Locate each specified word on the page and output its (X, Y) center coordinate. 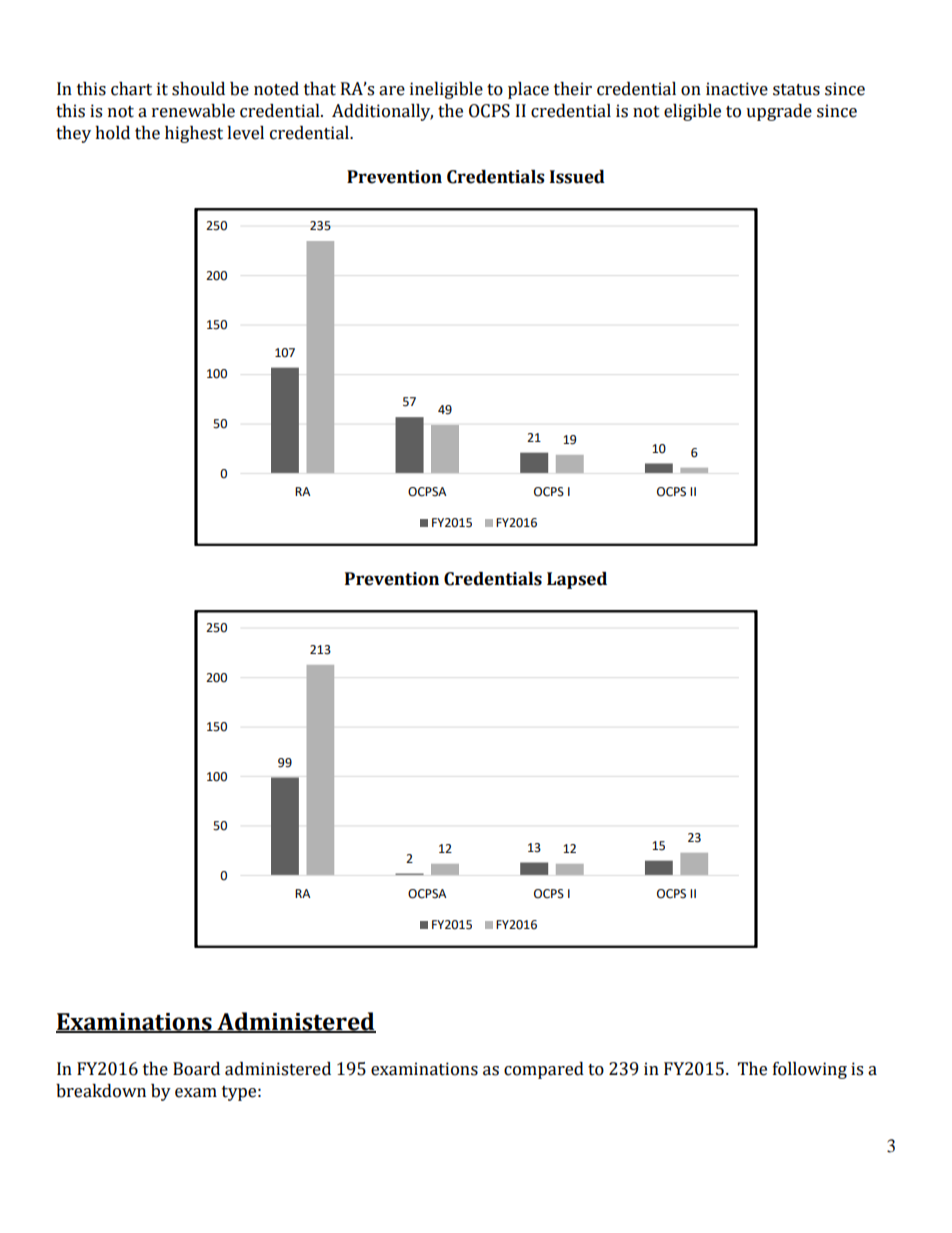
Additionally (382, 112)
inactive (737, 89)
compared (544, 1070)
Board (196, 1069)
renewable (193, 111)
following (810, 1070)
